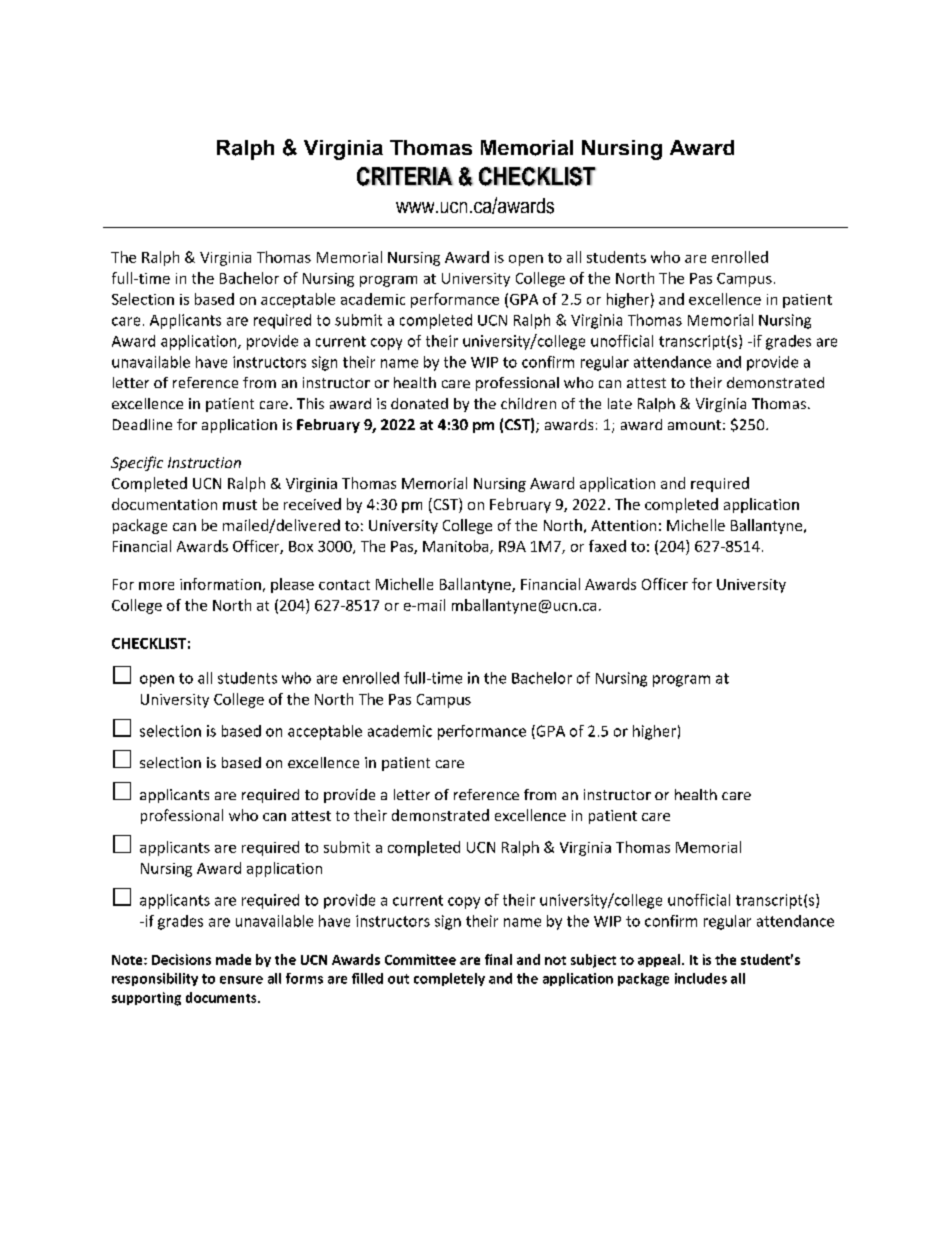  What do you see at coordinates (620, 403) in the document?
I see `late` at bounding box center [620, 403].
